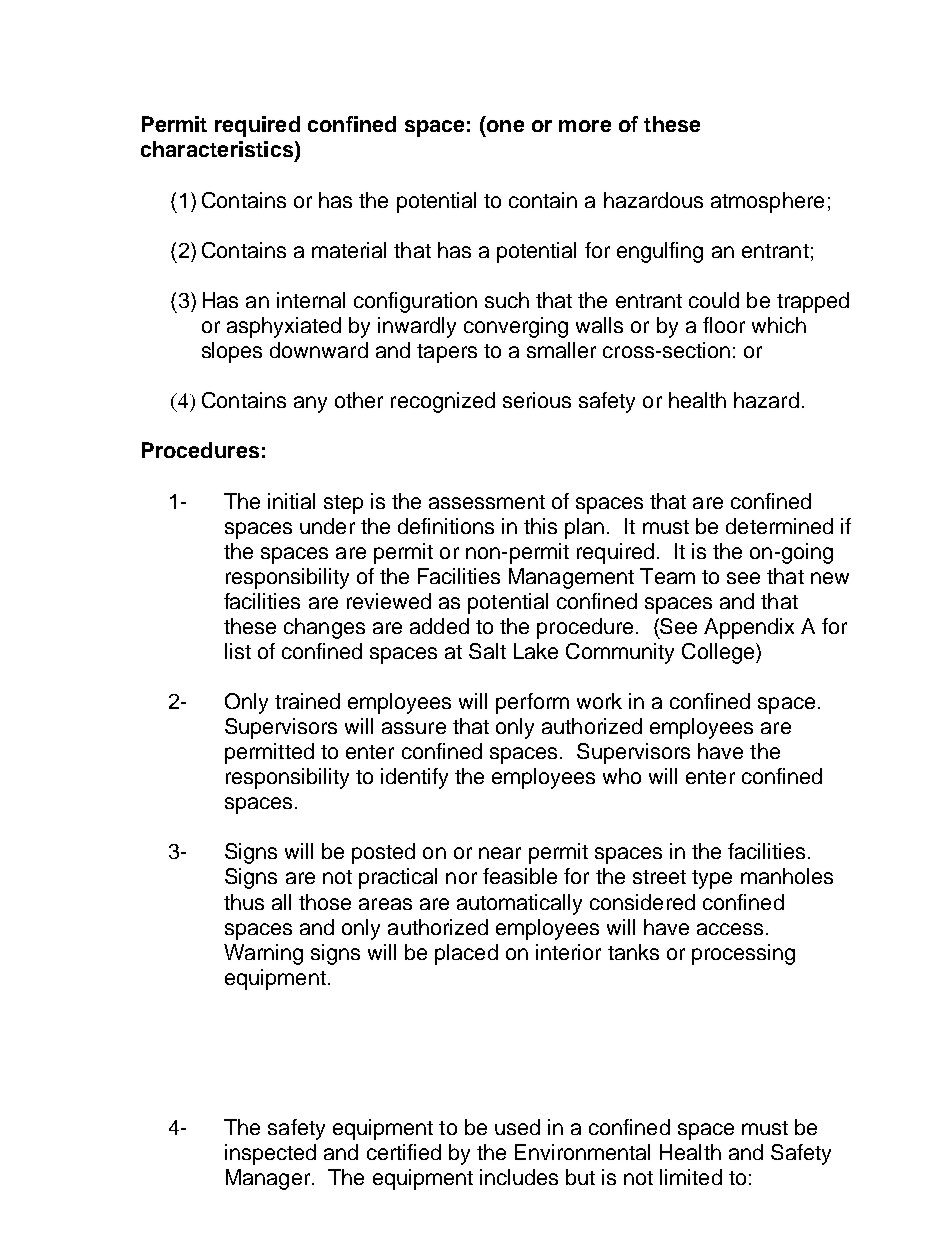 This page has height=1233, width=952. What do you see at coordinates (291, 501) in the page?
I see `initial` at bounding box center [291, 501].
